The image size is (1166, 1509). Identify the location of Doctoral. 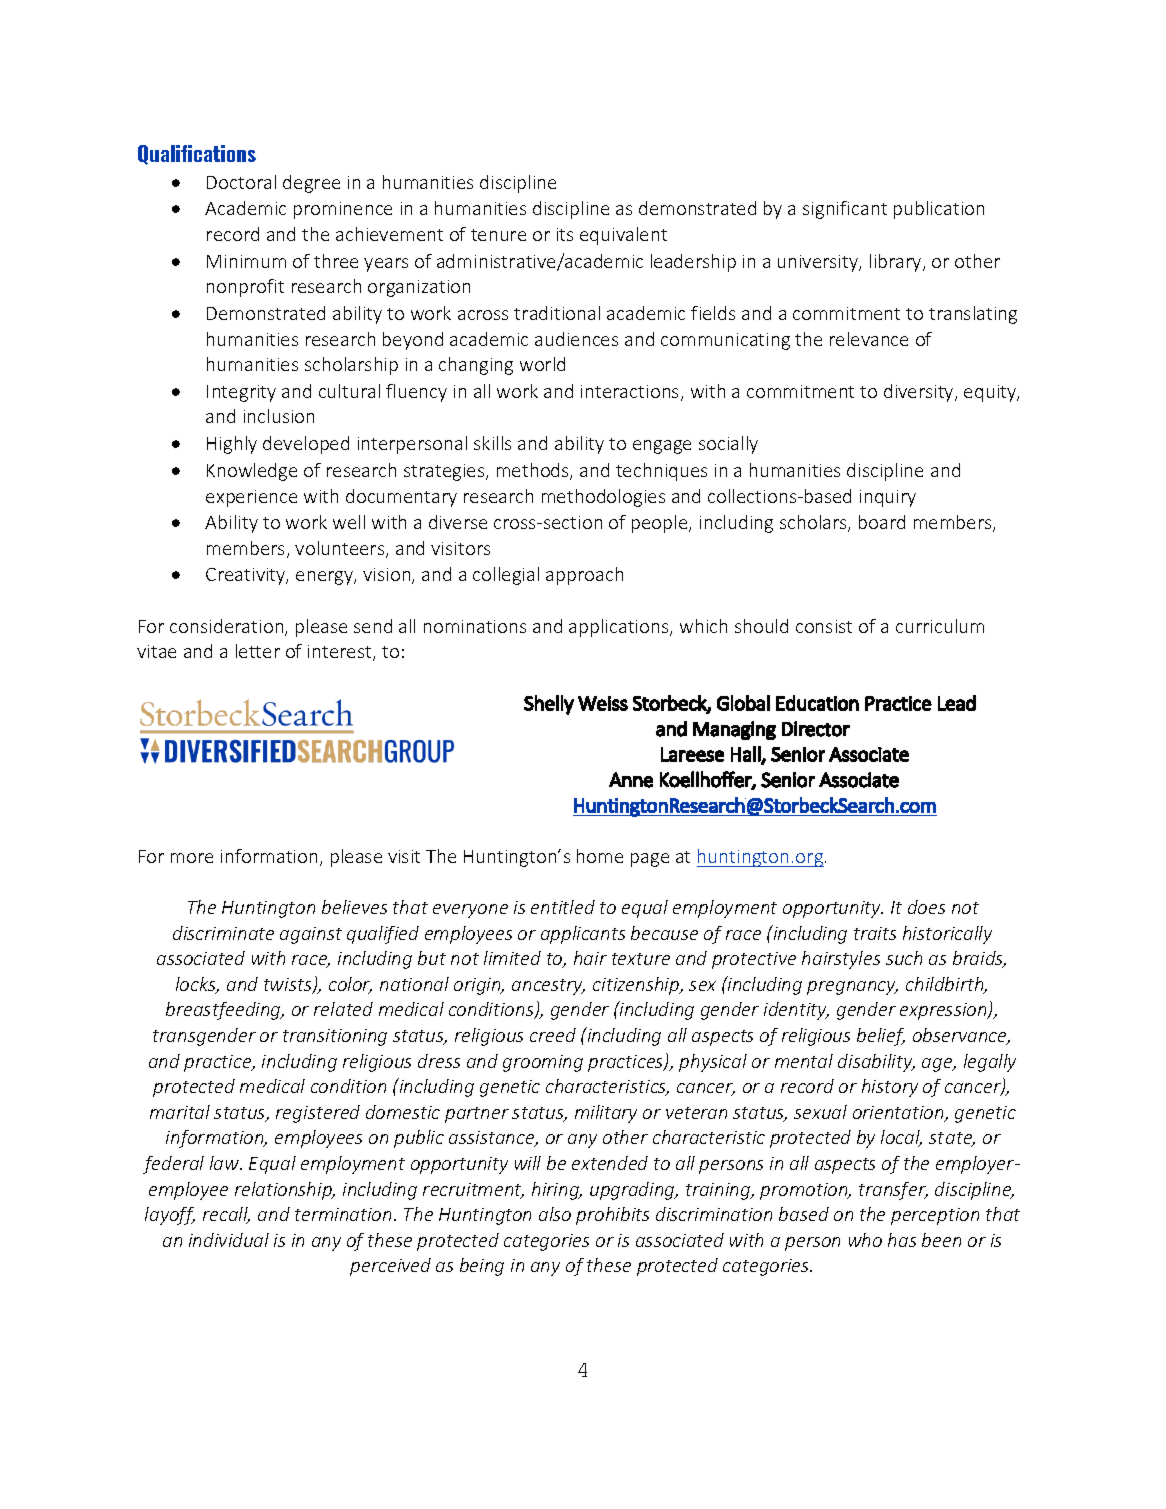
(241, 182).
